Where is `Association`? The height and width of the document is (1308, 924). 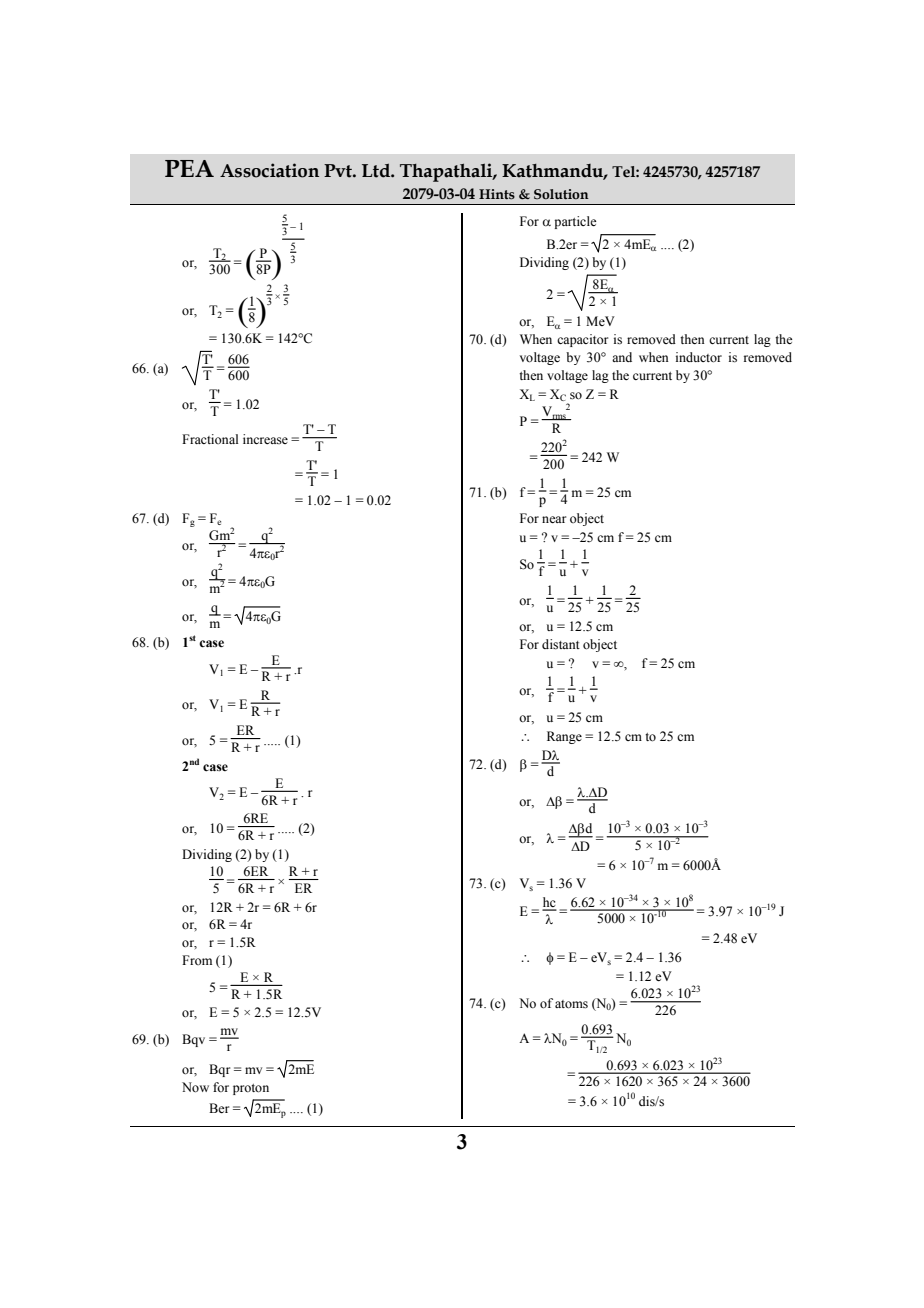 Association is located at coordinates (269, 170).
